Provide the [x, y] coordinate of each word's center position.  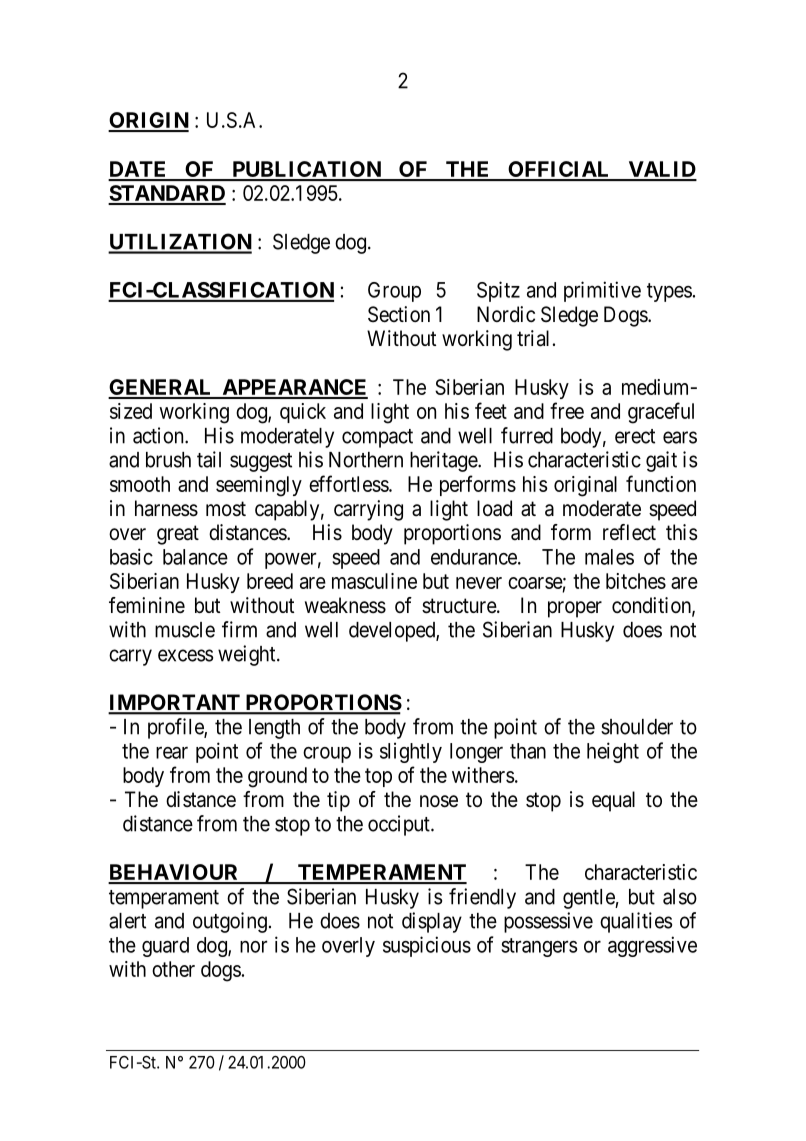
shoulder [637, 727]
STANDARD [167, 194]
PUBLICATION [306, 170]
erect [635, 436]
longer [476, 753]
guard [165, 947]
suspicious [427, 946]
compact [377, 438]
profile [176, 728]
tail [209, 459]
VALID [661, 170]
